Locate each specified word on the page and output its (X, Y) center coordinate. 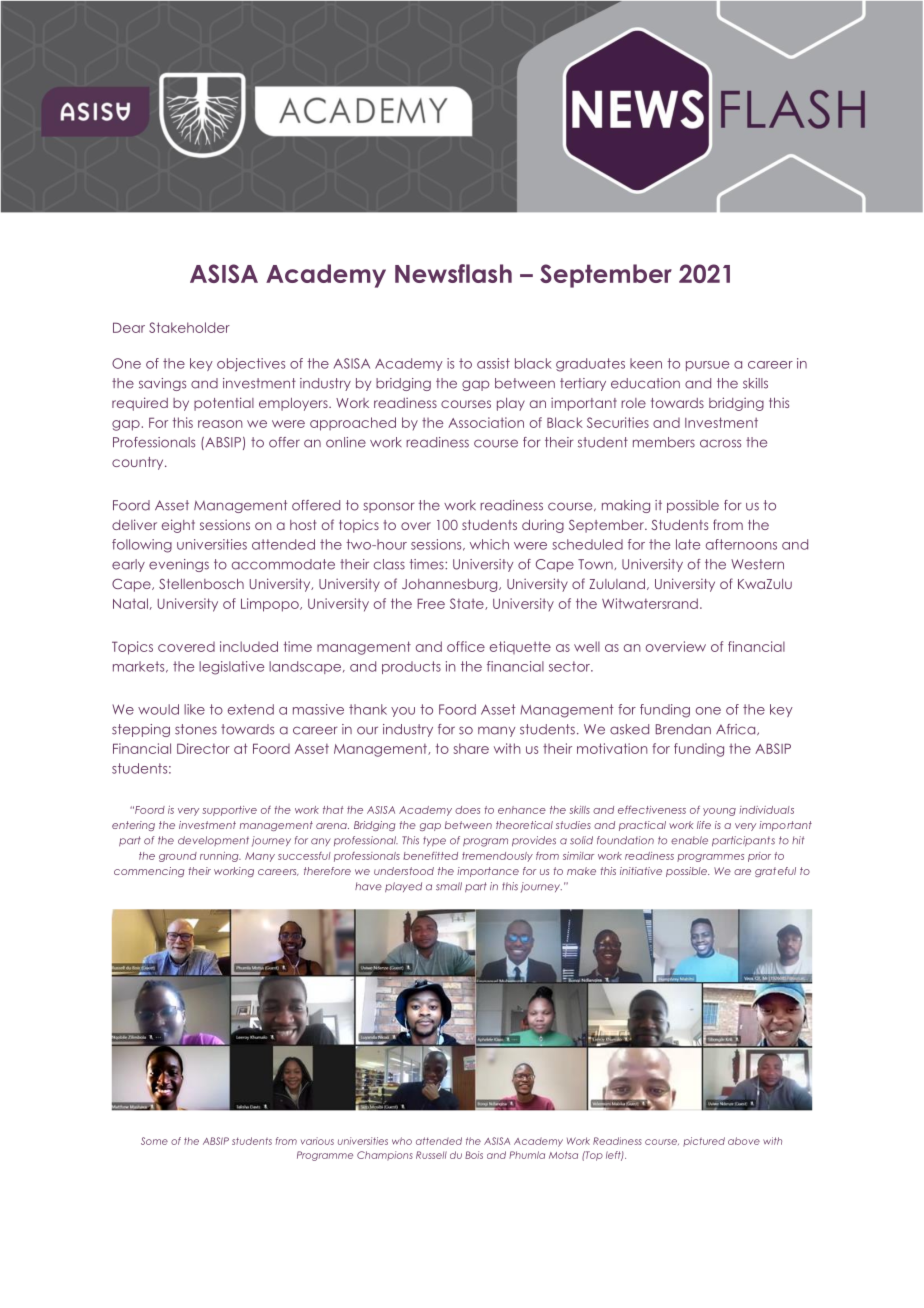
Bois (474, 1155)
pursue (707, 366)
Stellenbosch (201, 583)
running (220, 857)
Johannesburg (451, 585)
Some (154, 1141)
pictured (704, 1142)
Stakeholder (189, 327)
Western (757, 564)
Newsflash (453, 273)
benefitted (430, 856)
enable (689, 840)
